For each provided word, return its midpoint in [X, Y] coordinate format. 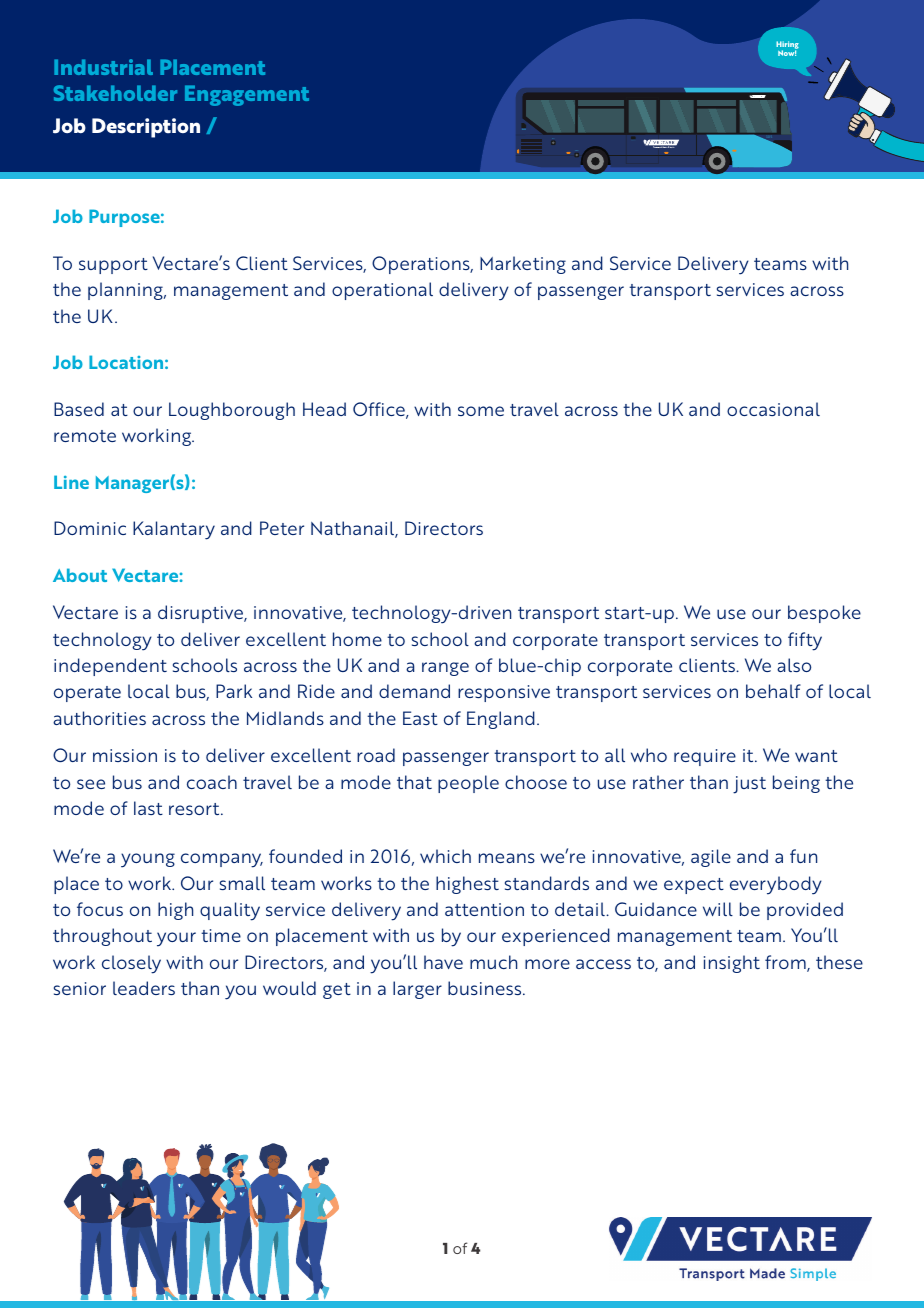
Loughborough [232, 411]
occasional [773, 409]
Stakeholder [115, 93]
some [481, 411]
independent [110, 667]
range [445, 669]
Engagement [247, 95]
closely [131, 964]
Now [787, 53]
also [794, 665]
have [443, 962]
